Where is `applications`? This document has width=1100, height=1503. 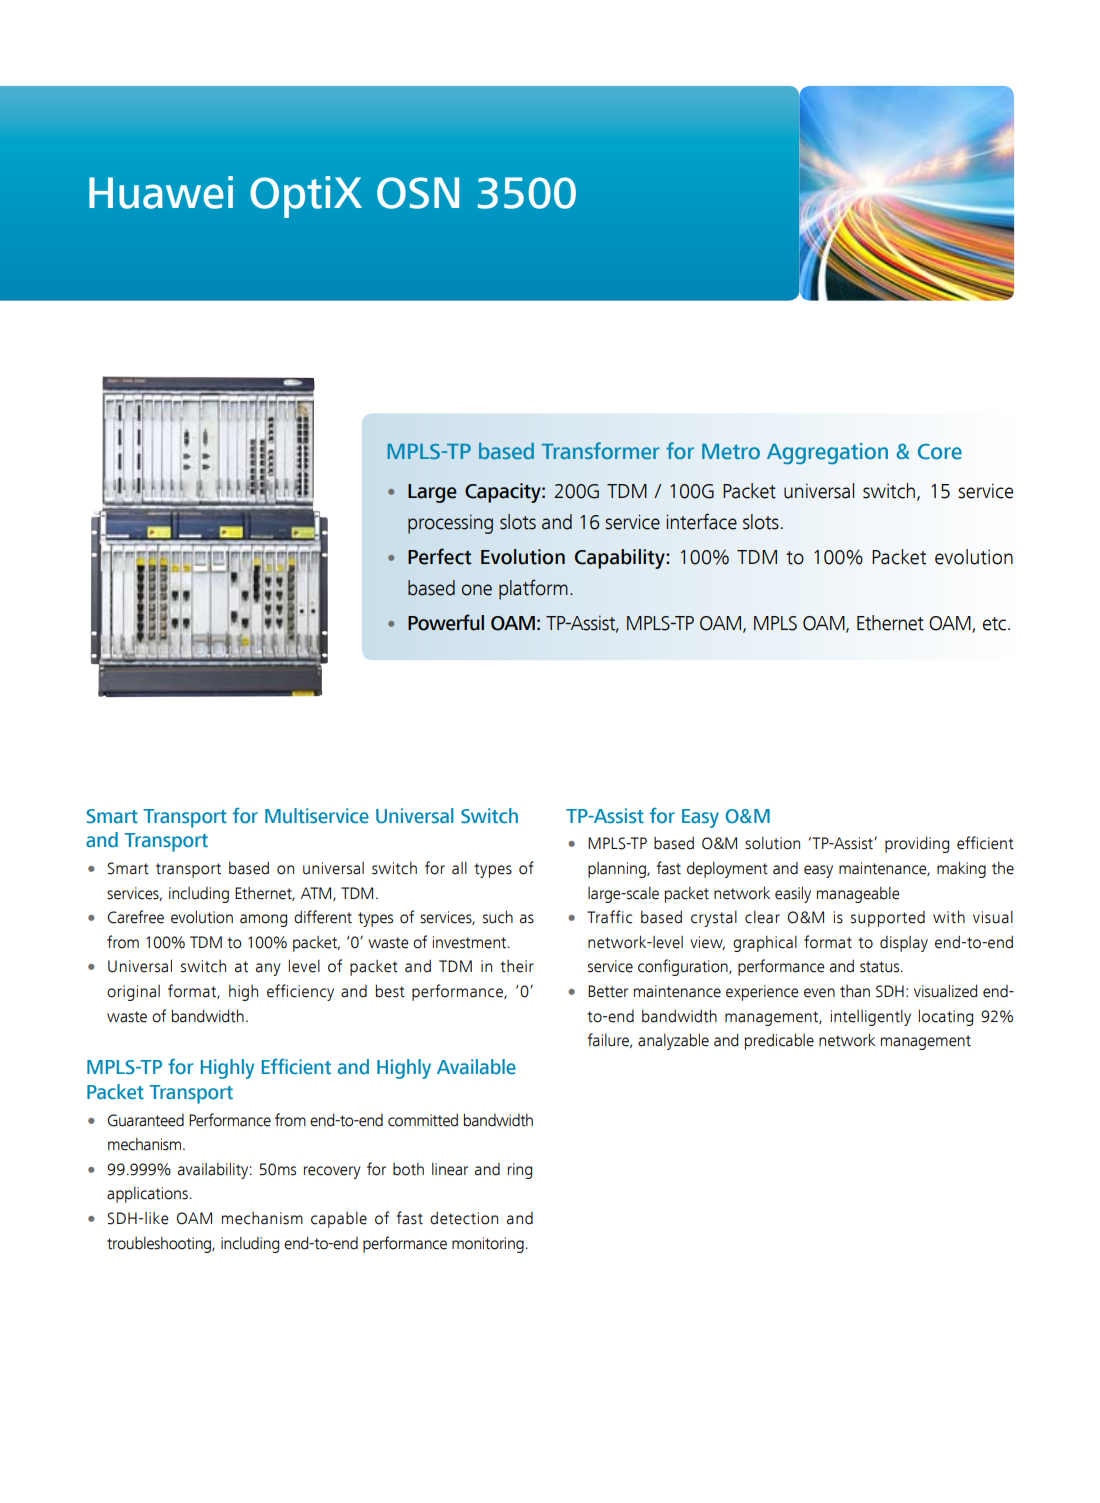
applications is located at coordinates (147, 1195).
